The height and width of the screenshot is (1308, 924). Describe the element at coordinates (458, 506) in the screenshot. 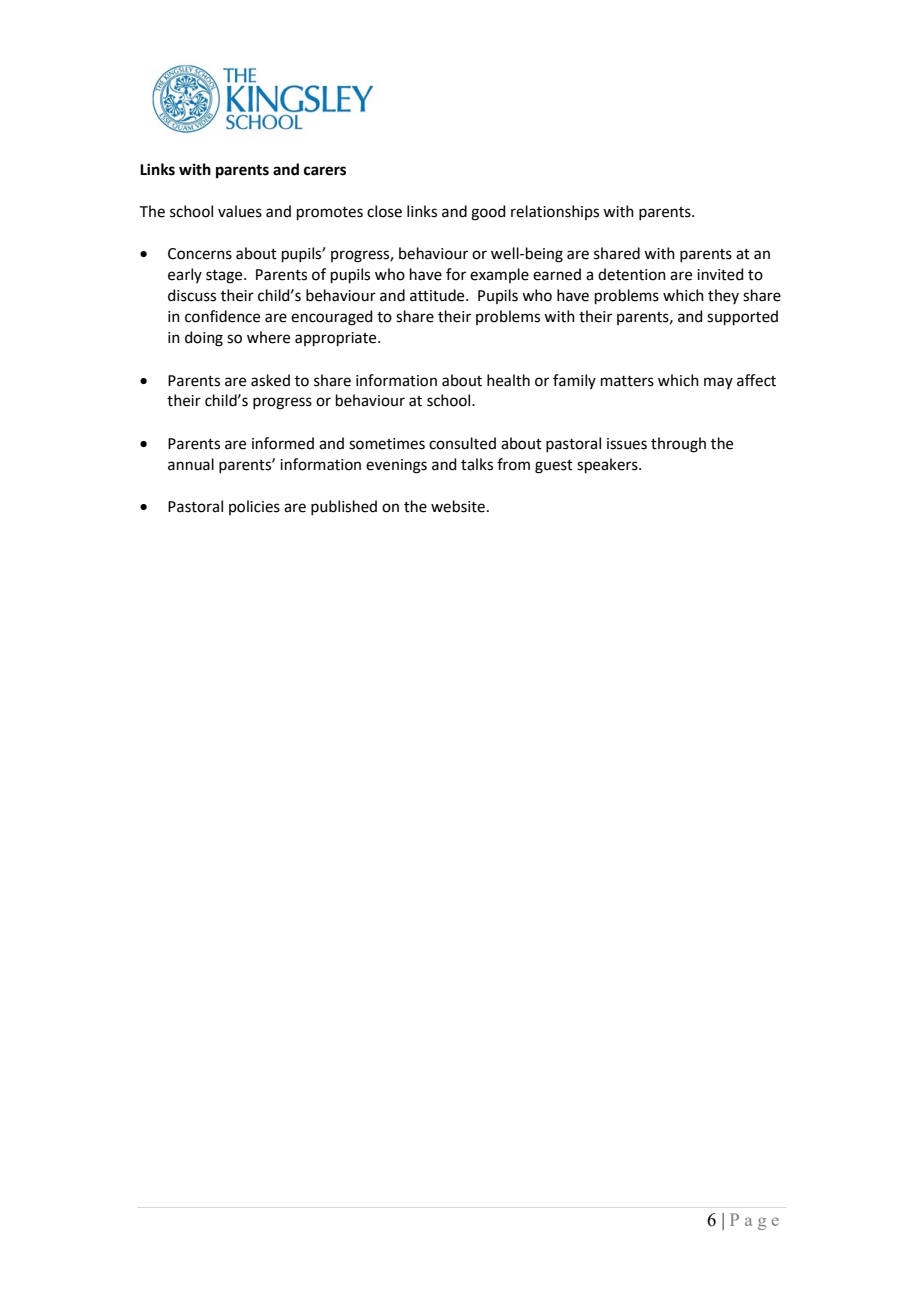

I see `website` at that location.
